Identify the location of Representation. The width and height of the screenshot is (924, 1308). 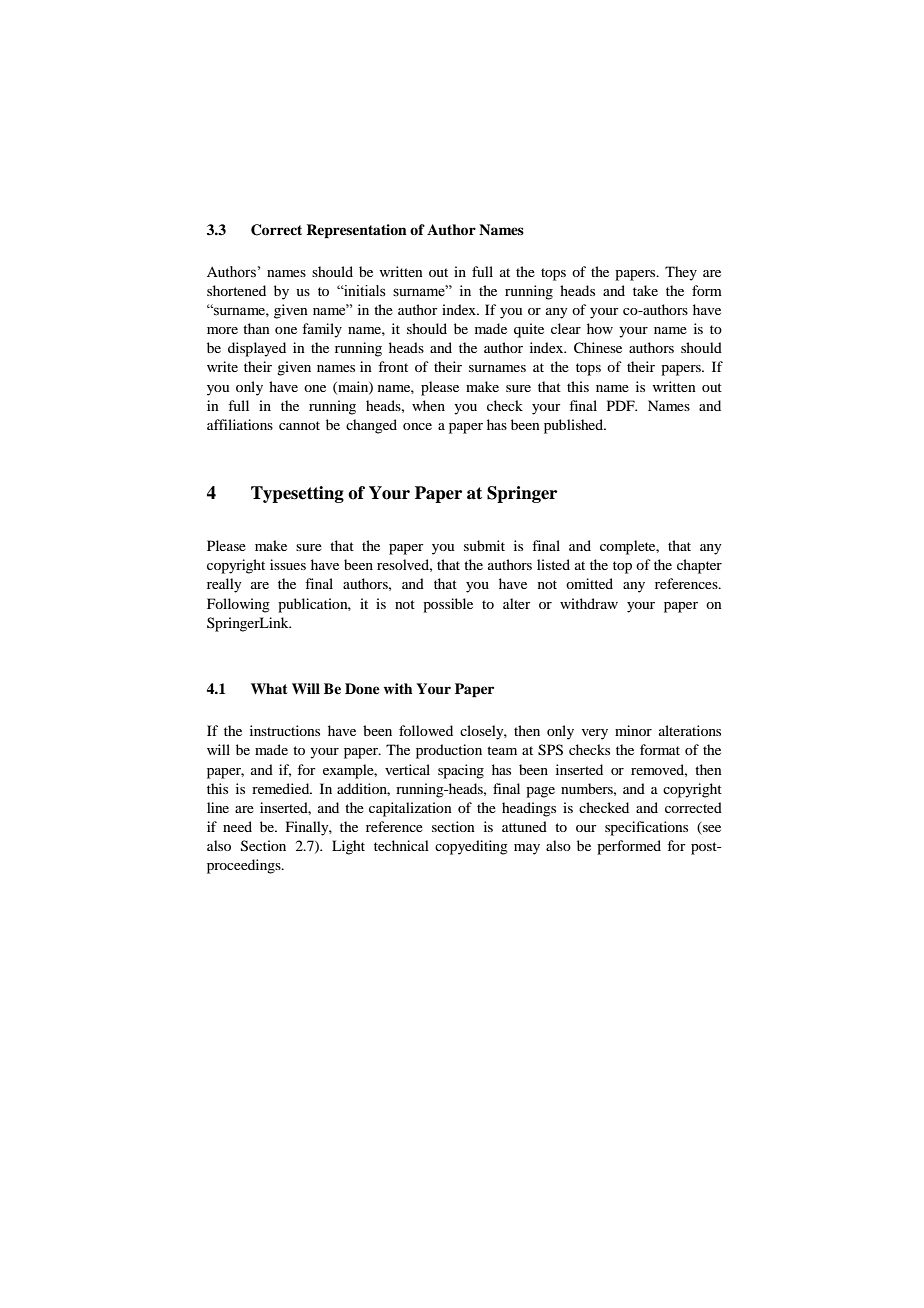
(356, 231).
